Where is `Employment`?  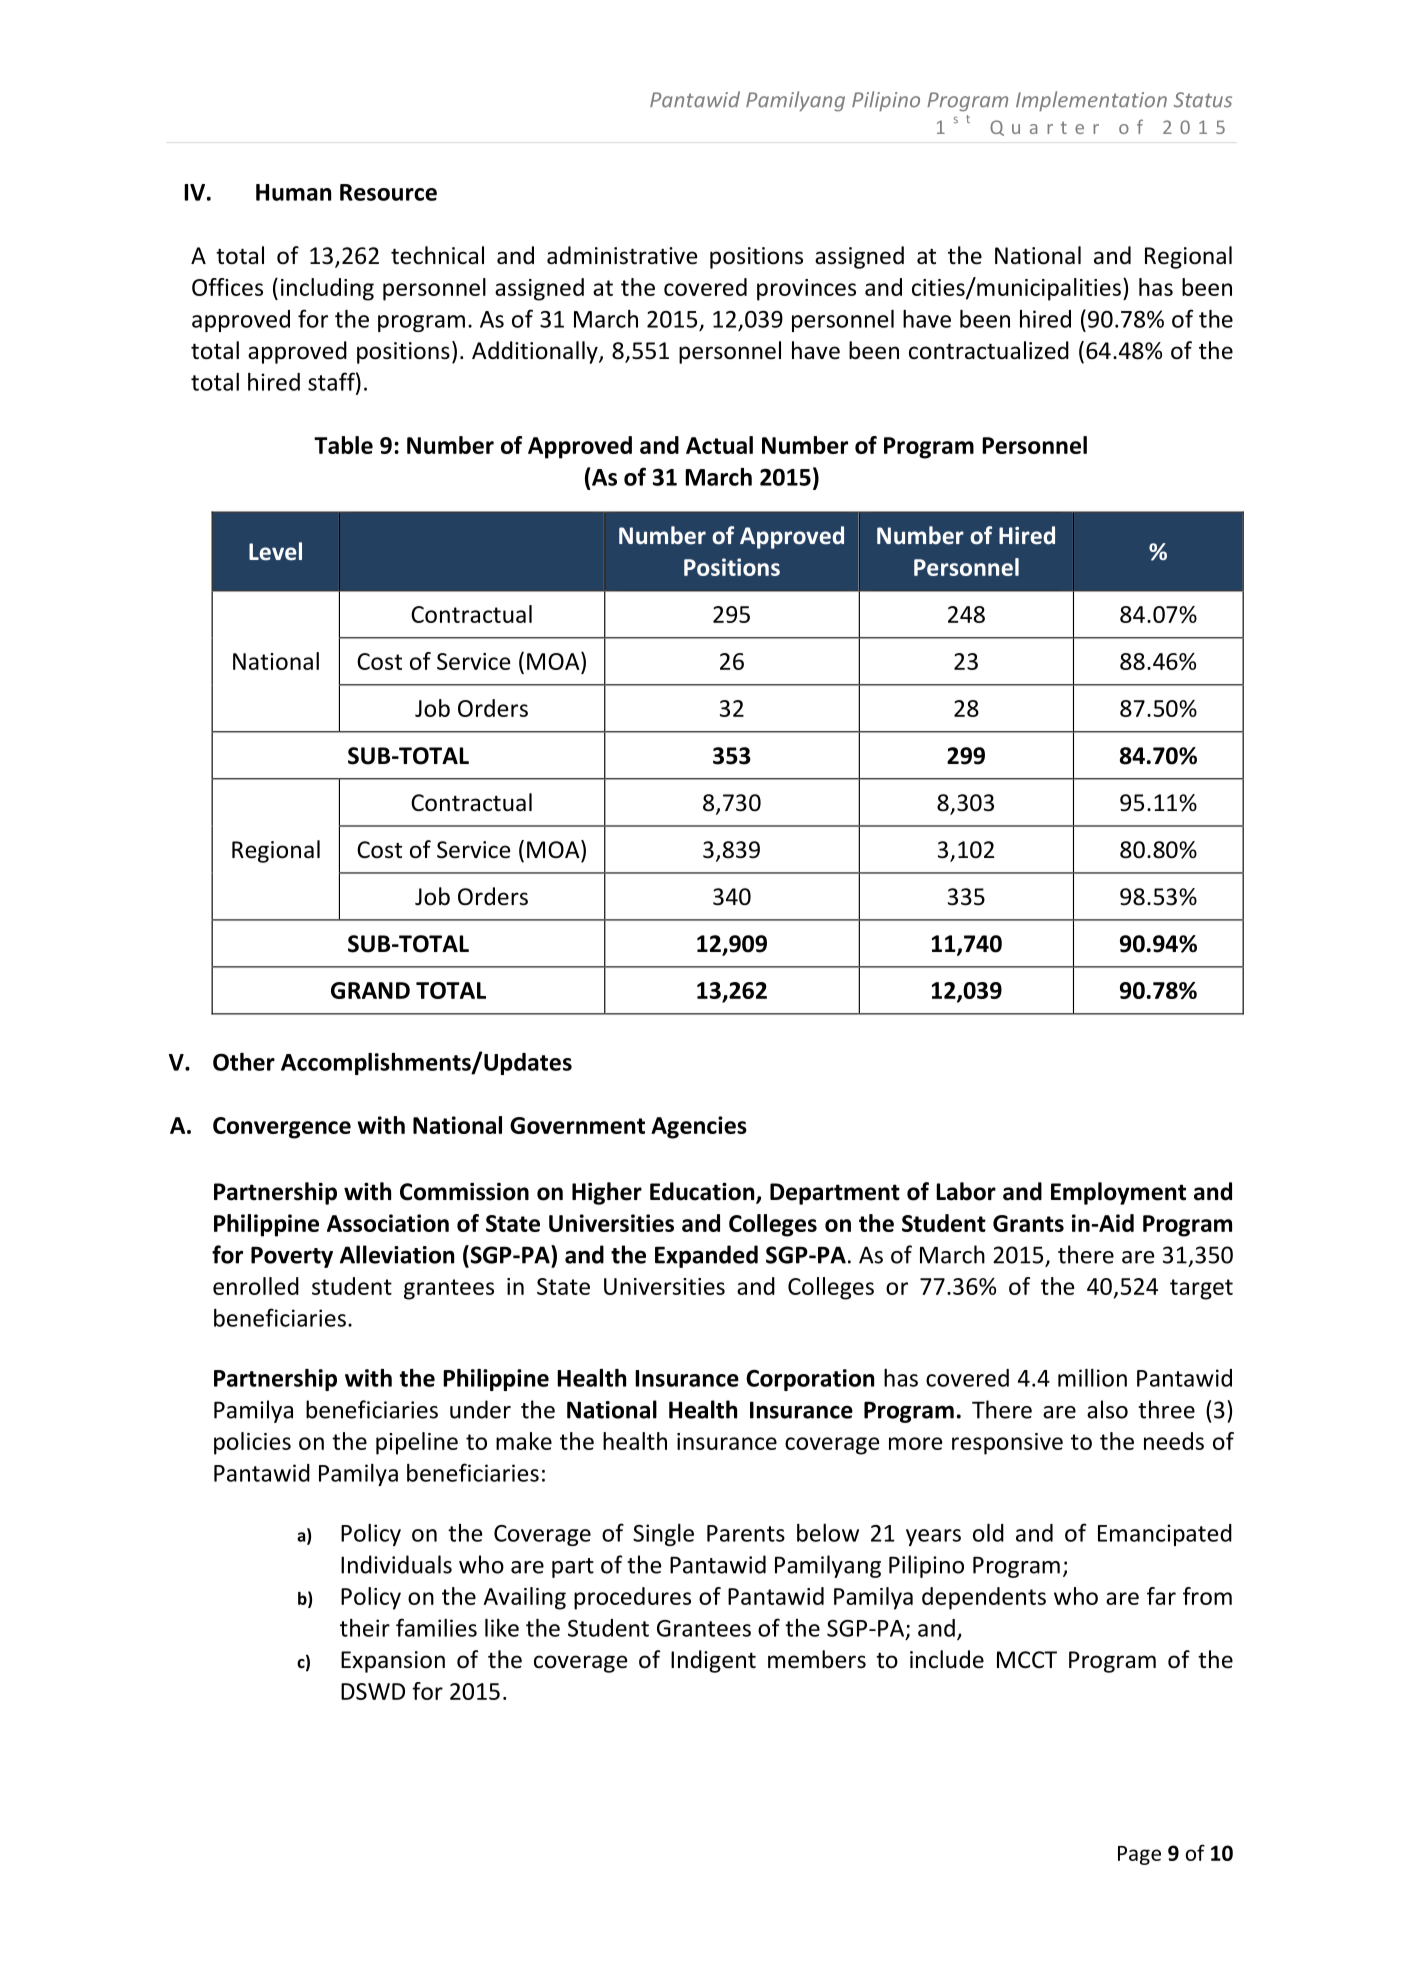
Employment is located at coordinates (1118, 1193).
